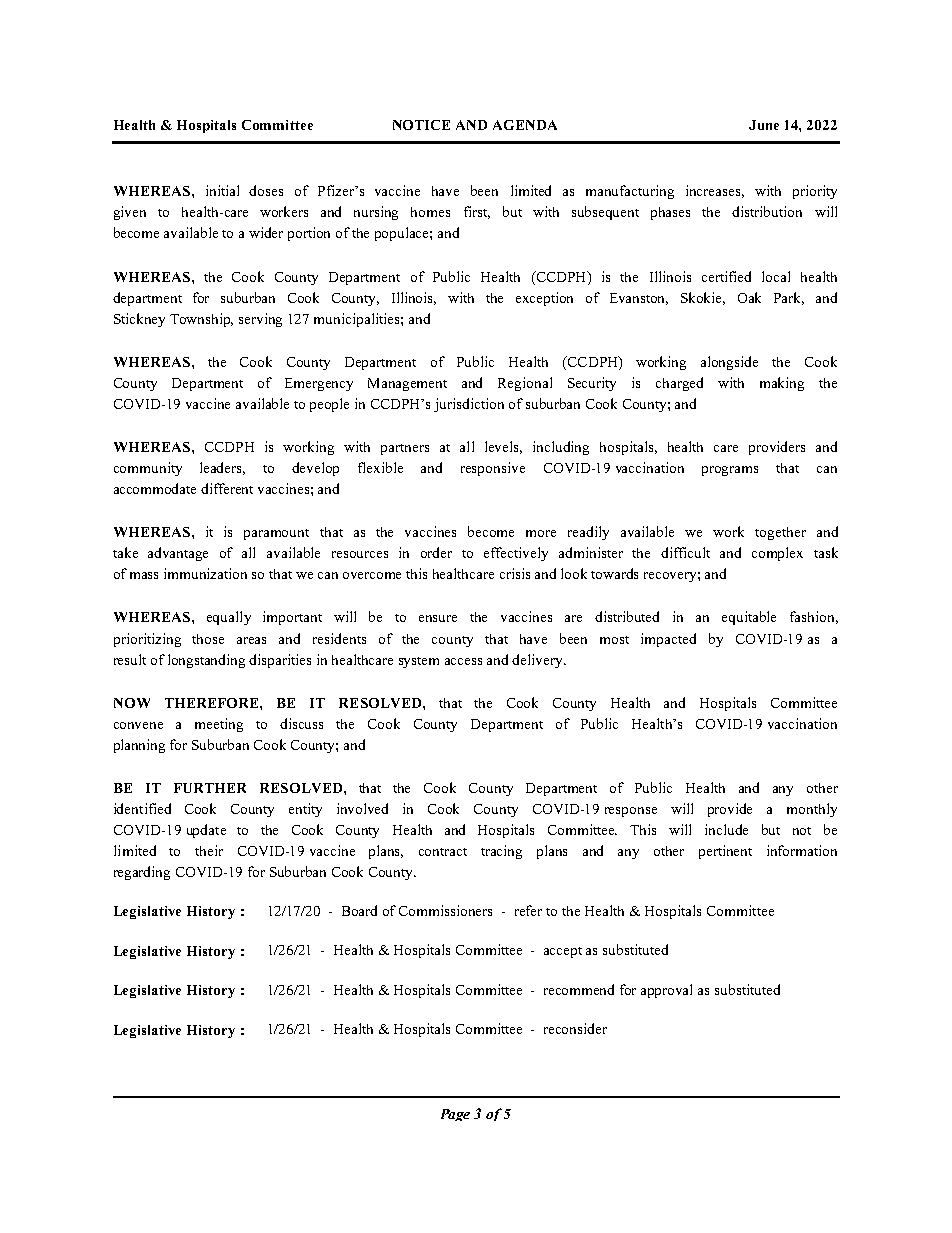 The height and width of the image is (1233, 952). I want to click on ensure, so click(438, 618).
